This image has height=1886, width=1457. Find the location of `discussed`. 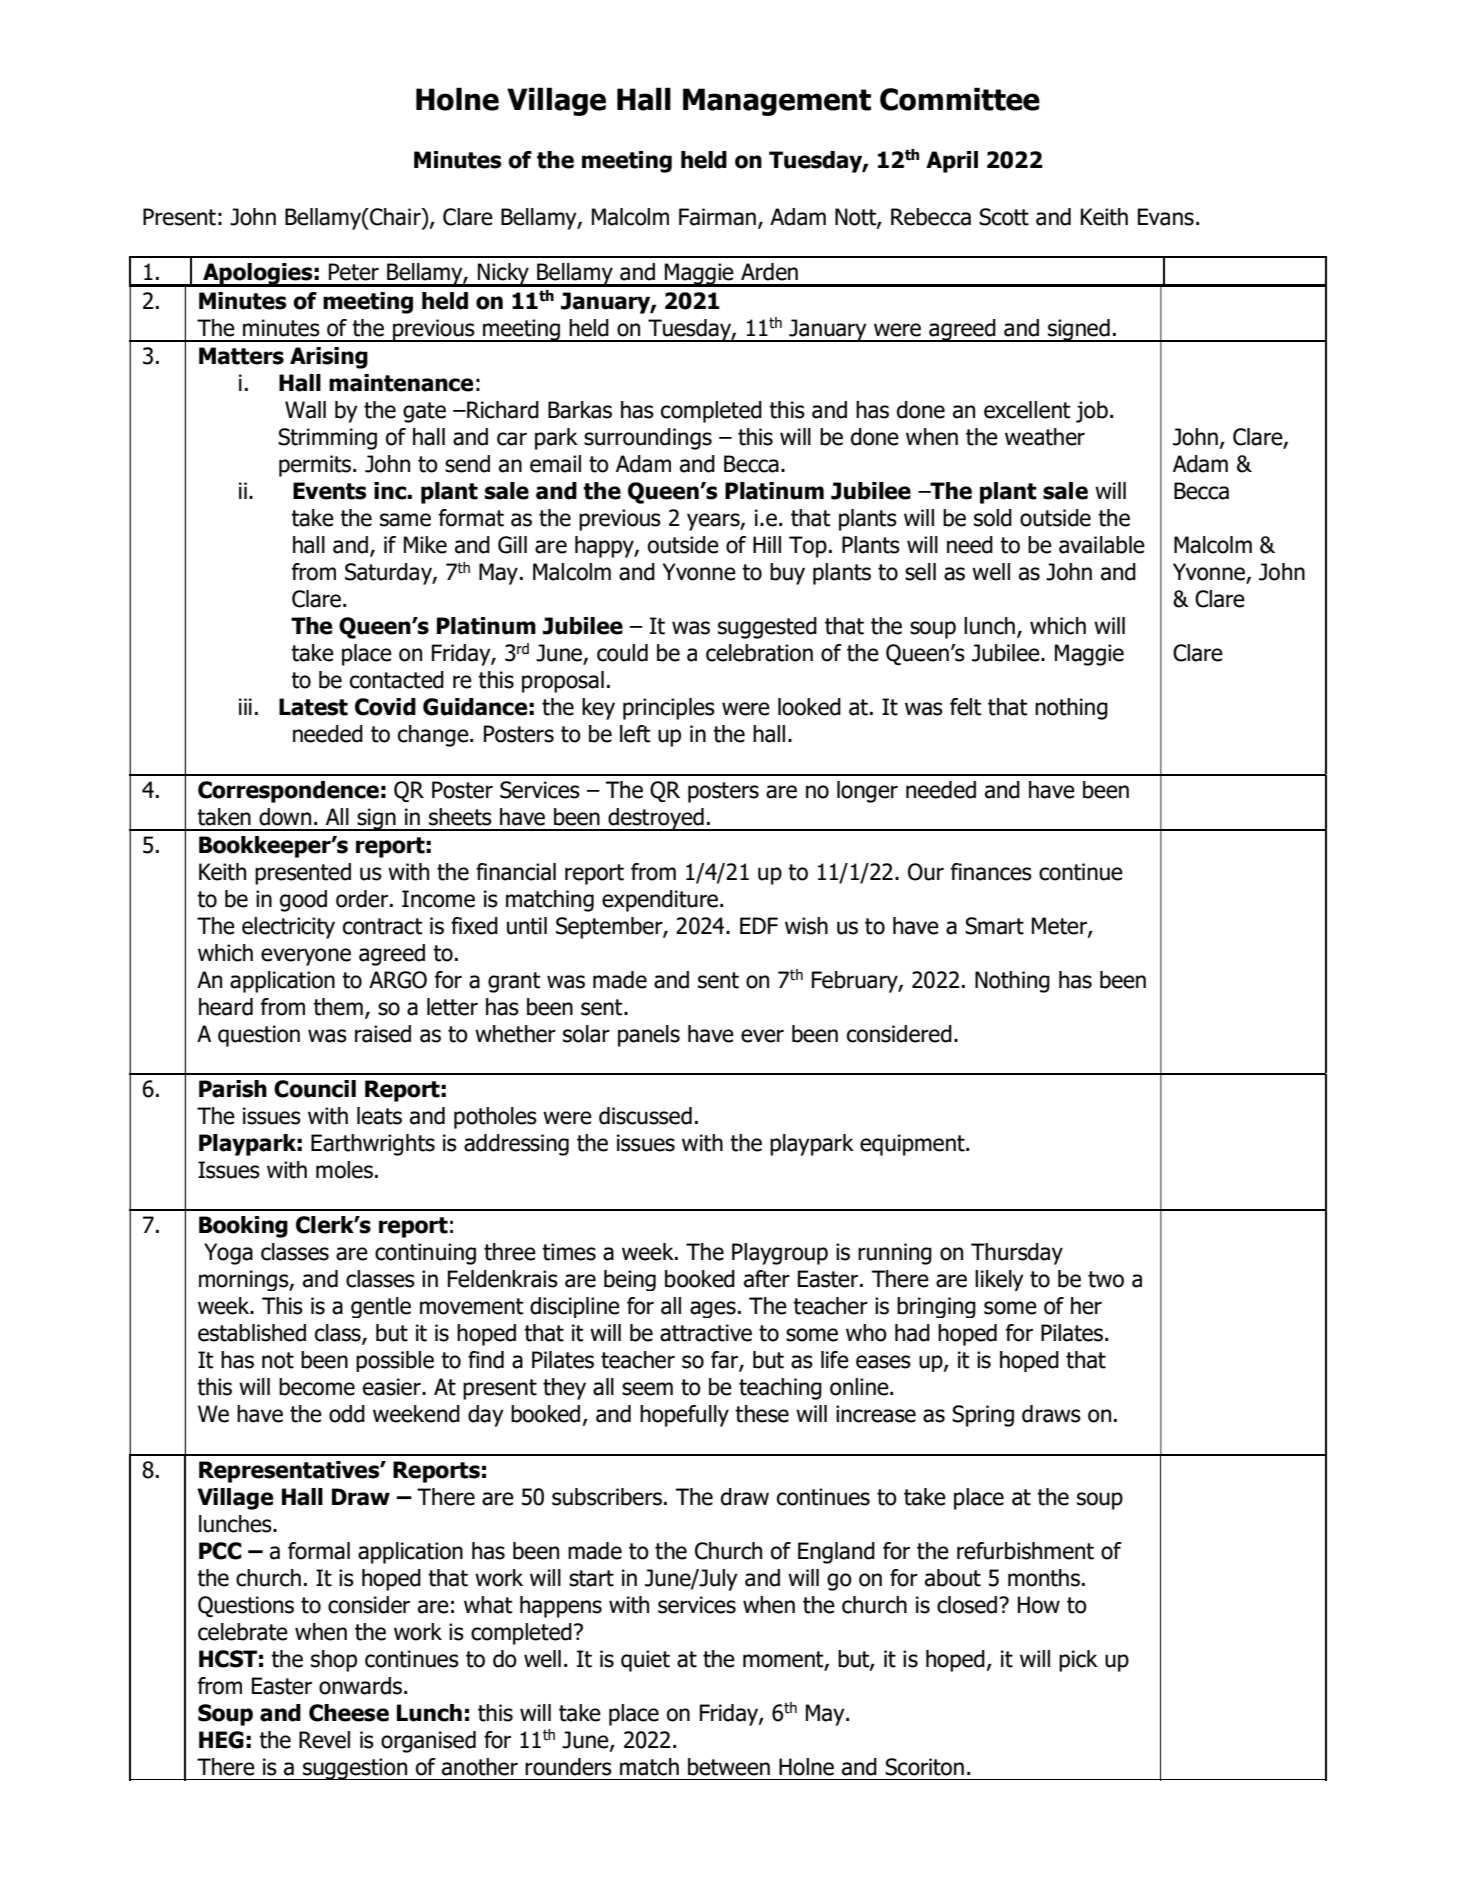

discussed is located at coordinates (645, 1116).
